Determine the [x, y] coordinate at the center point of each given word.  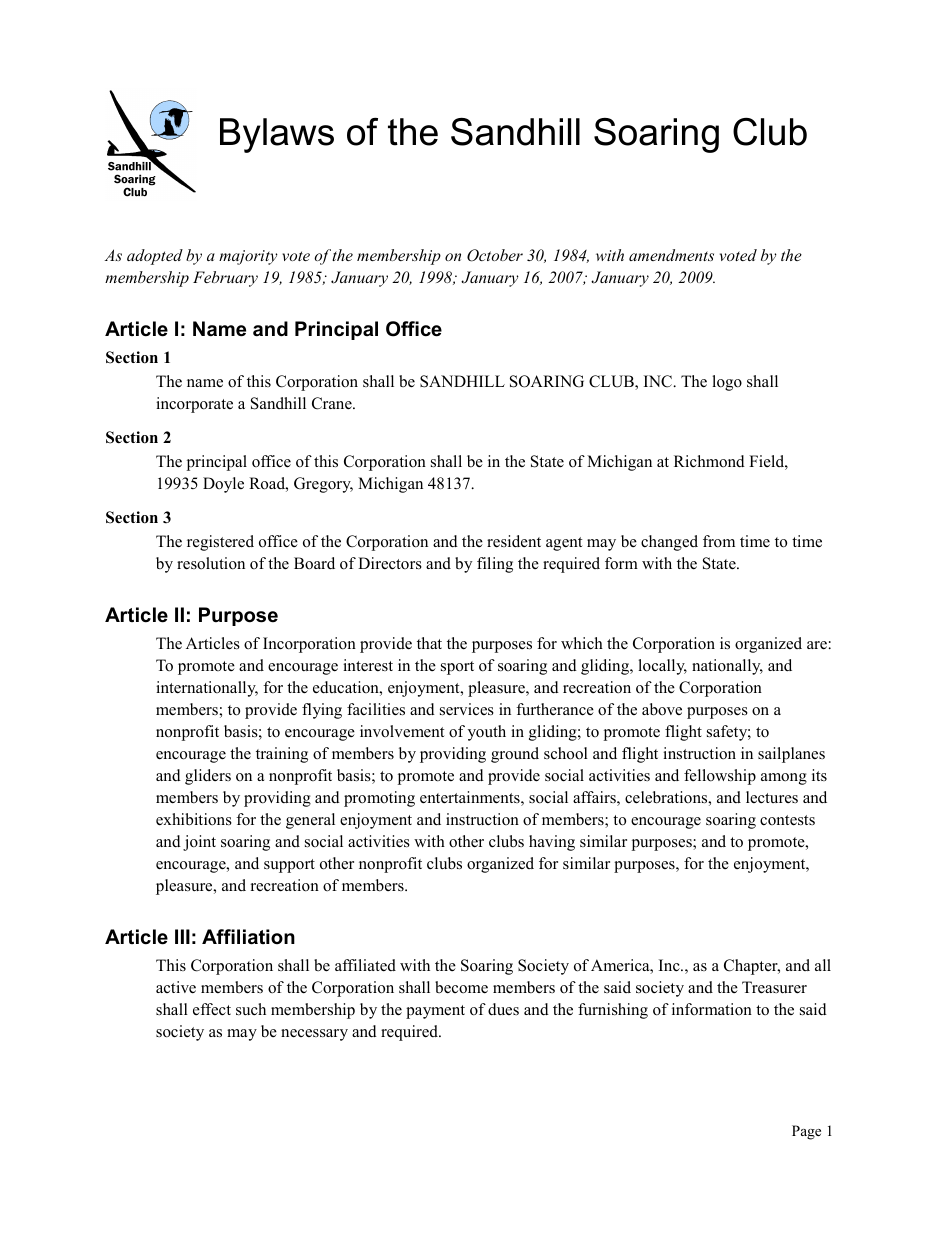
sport [457, 668]
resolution [211, 563]
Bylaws [277, 135]
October [495, 255]
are [817, 645]
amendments [671, 255]
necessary [314, 1035]
